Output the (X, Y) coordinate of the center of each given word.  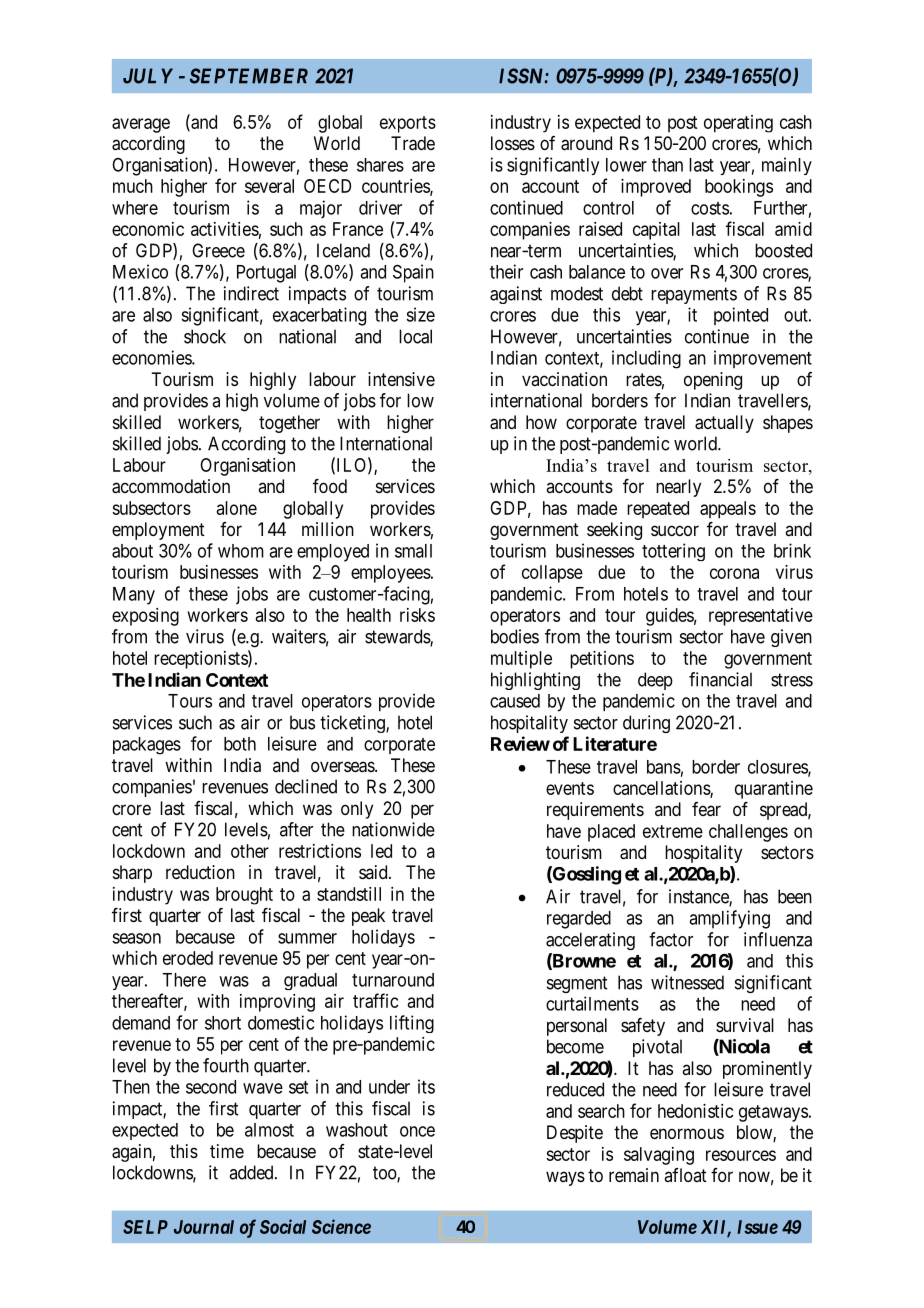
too (385, 1174)
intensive (401, 379)
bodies (515, 636)
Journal (204, 1227)
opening (713, 381)
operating (738, 124)
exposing (145, 617)
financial (720, 679)
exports (408, 124)
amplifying (729, 919)
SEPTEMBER (249, 76)
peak (368, 917)
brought (244, 896)
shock (205, 336)
